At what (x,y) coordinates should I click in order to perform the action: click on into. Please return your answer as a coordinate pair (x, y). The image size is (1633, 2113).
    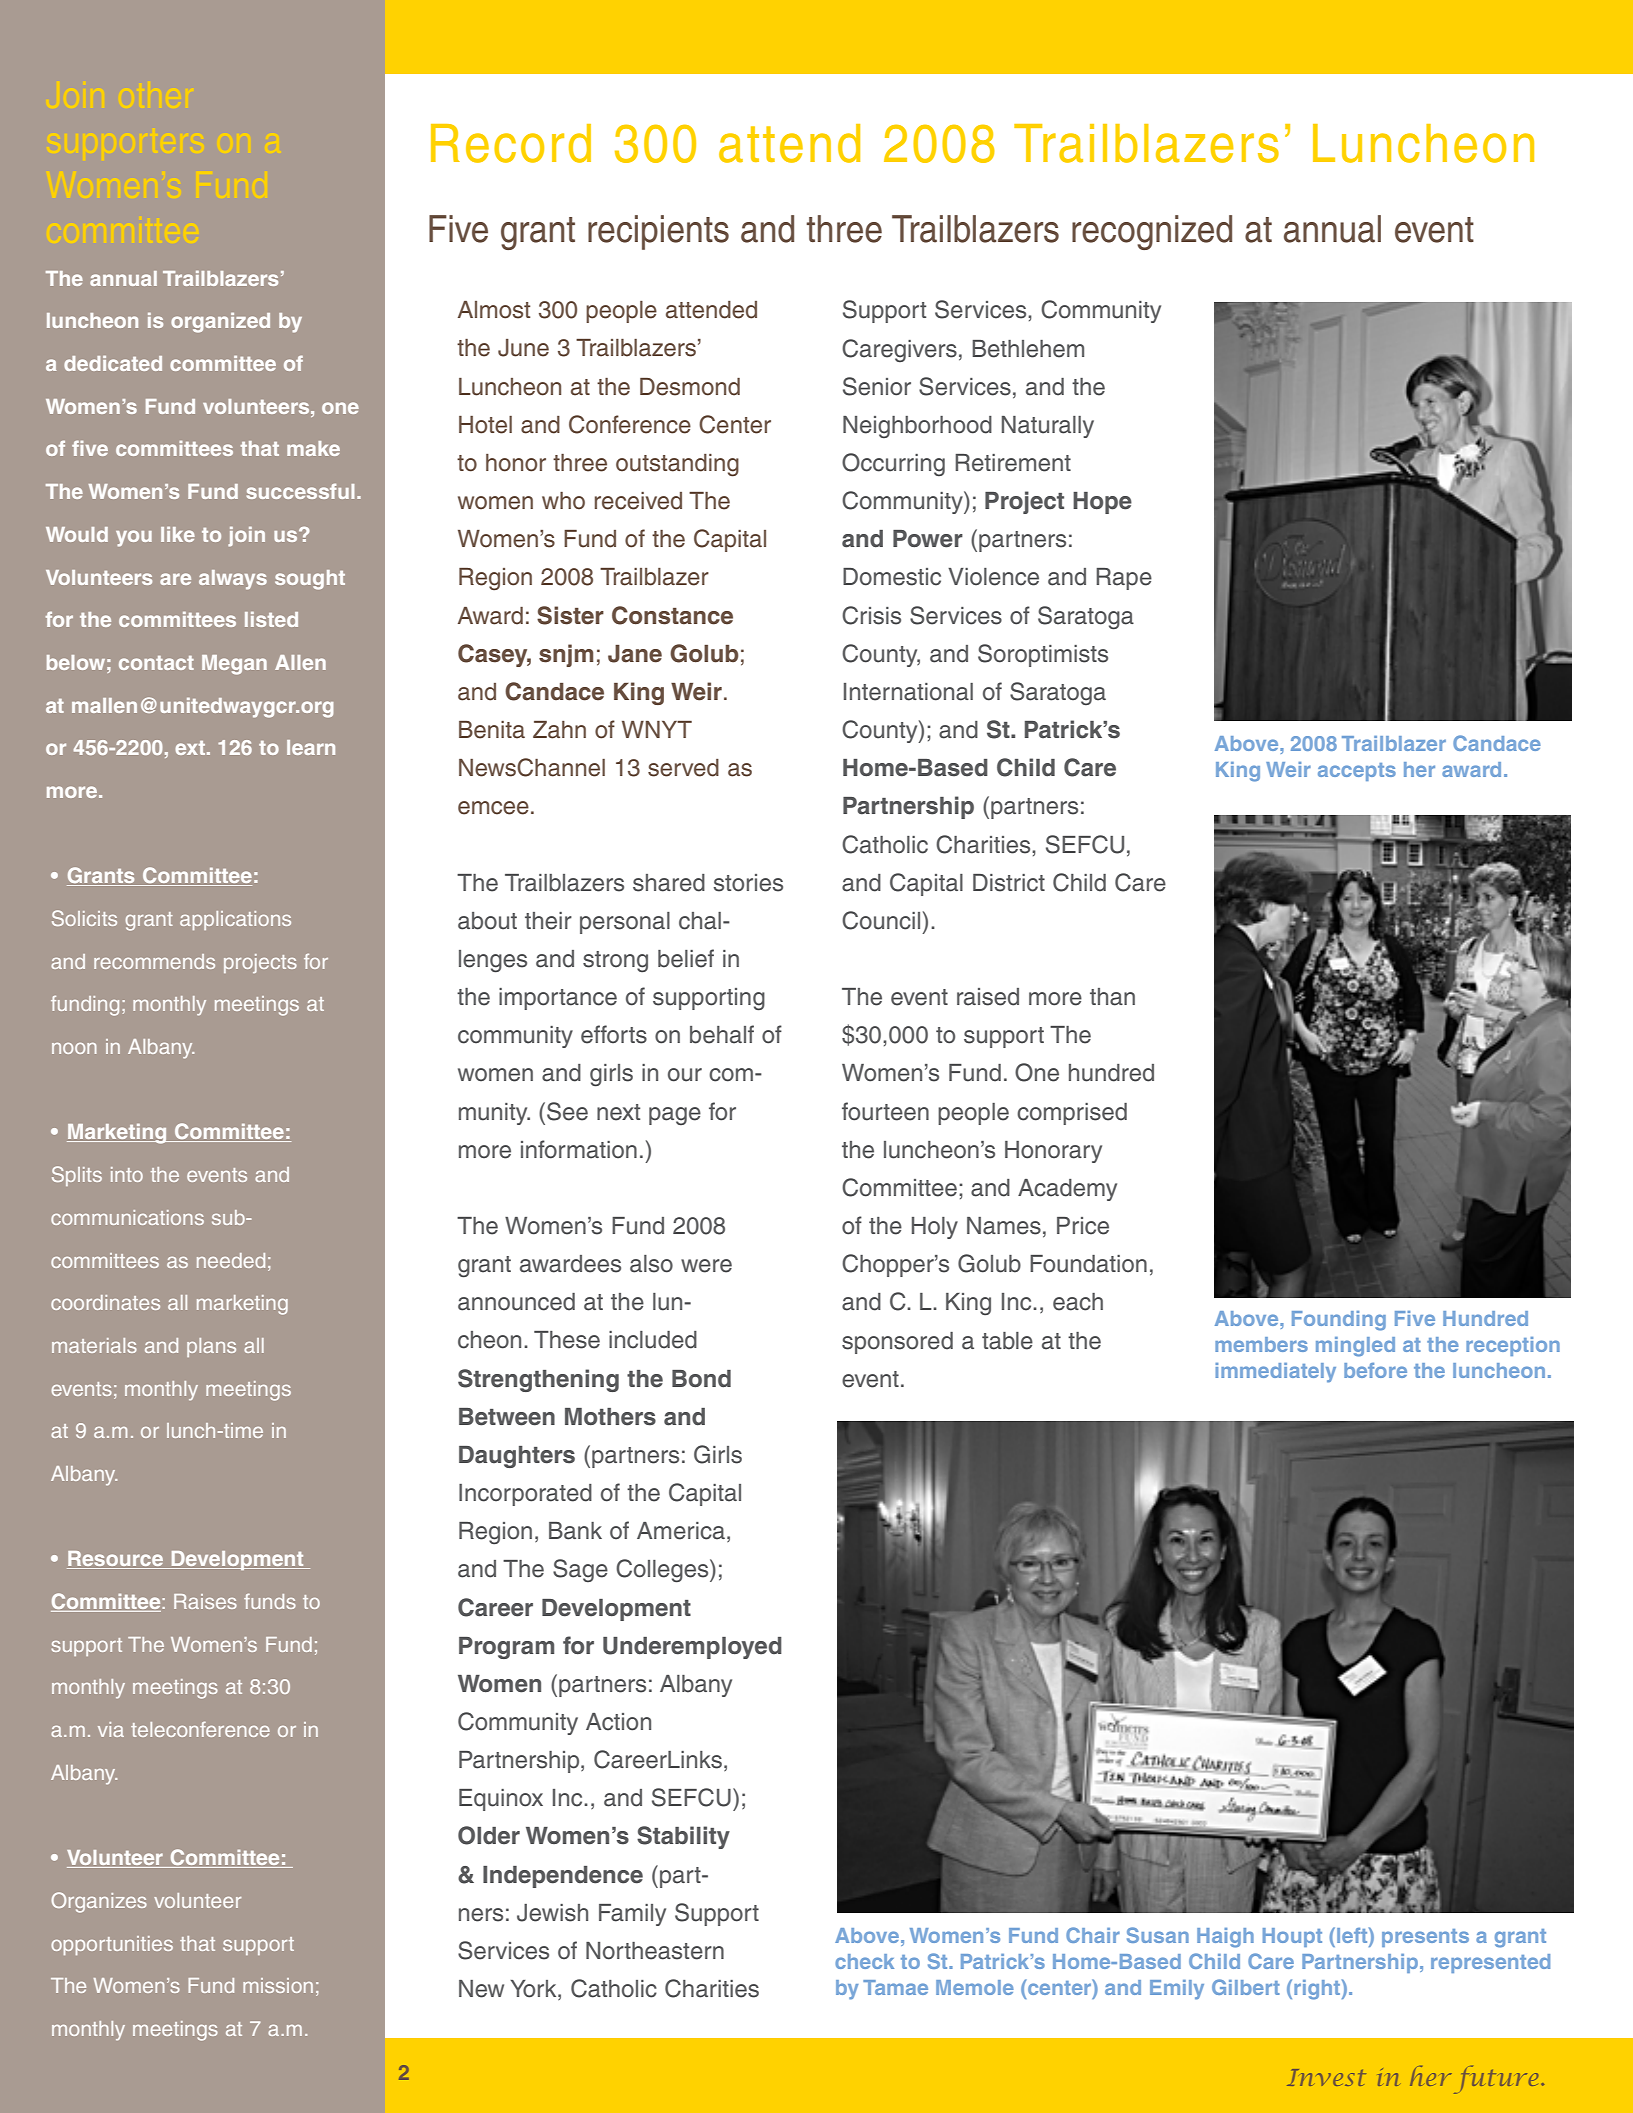
    Looking at the image, I should click on (127, 1174).
